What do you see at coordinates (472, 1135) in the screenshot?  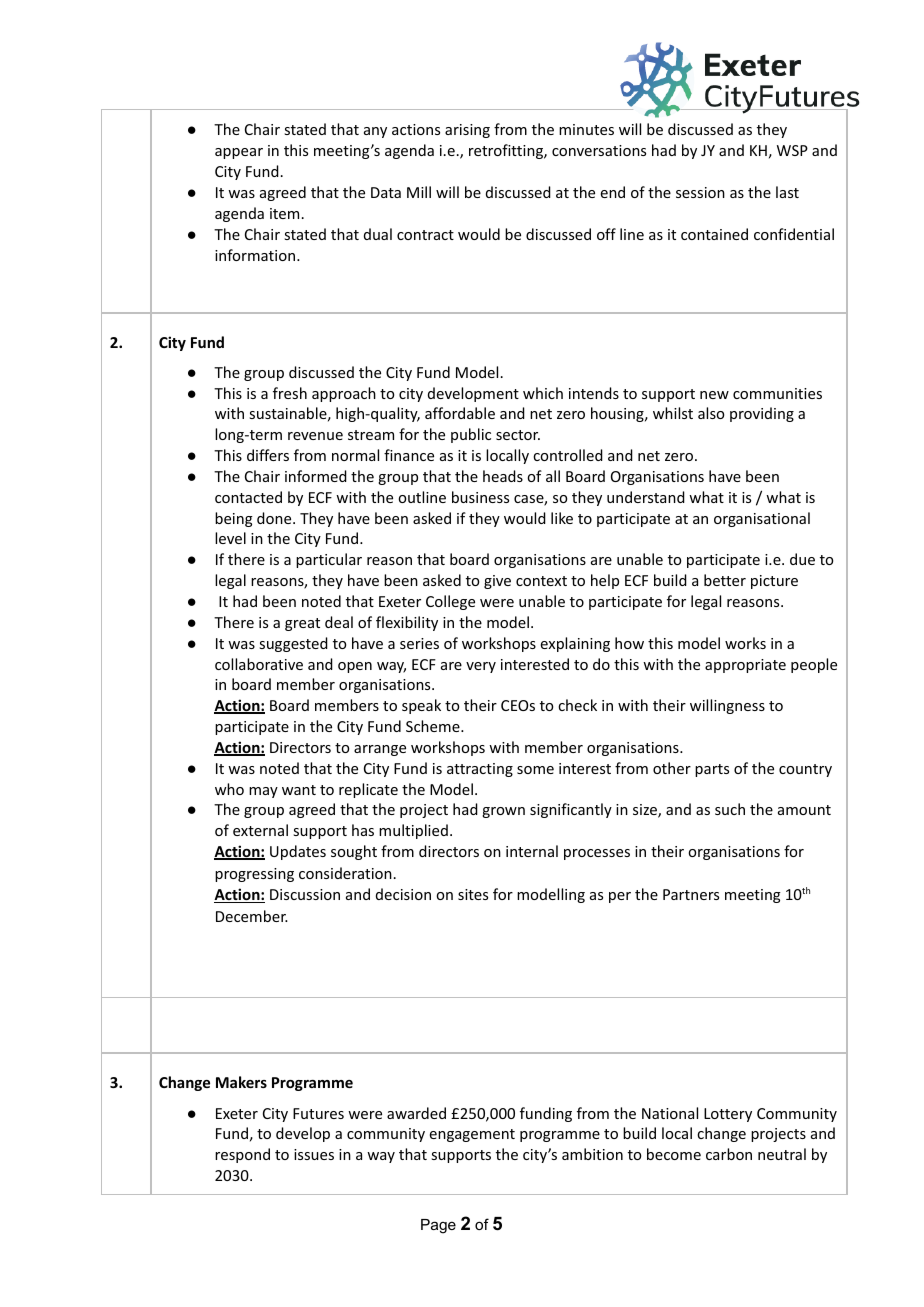 I see `engagement` at bounding box center [472, 1135].
